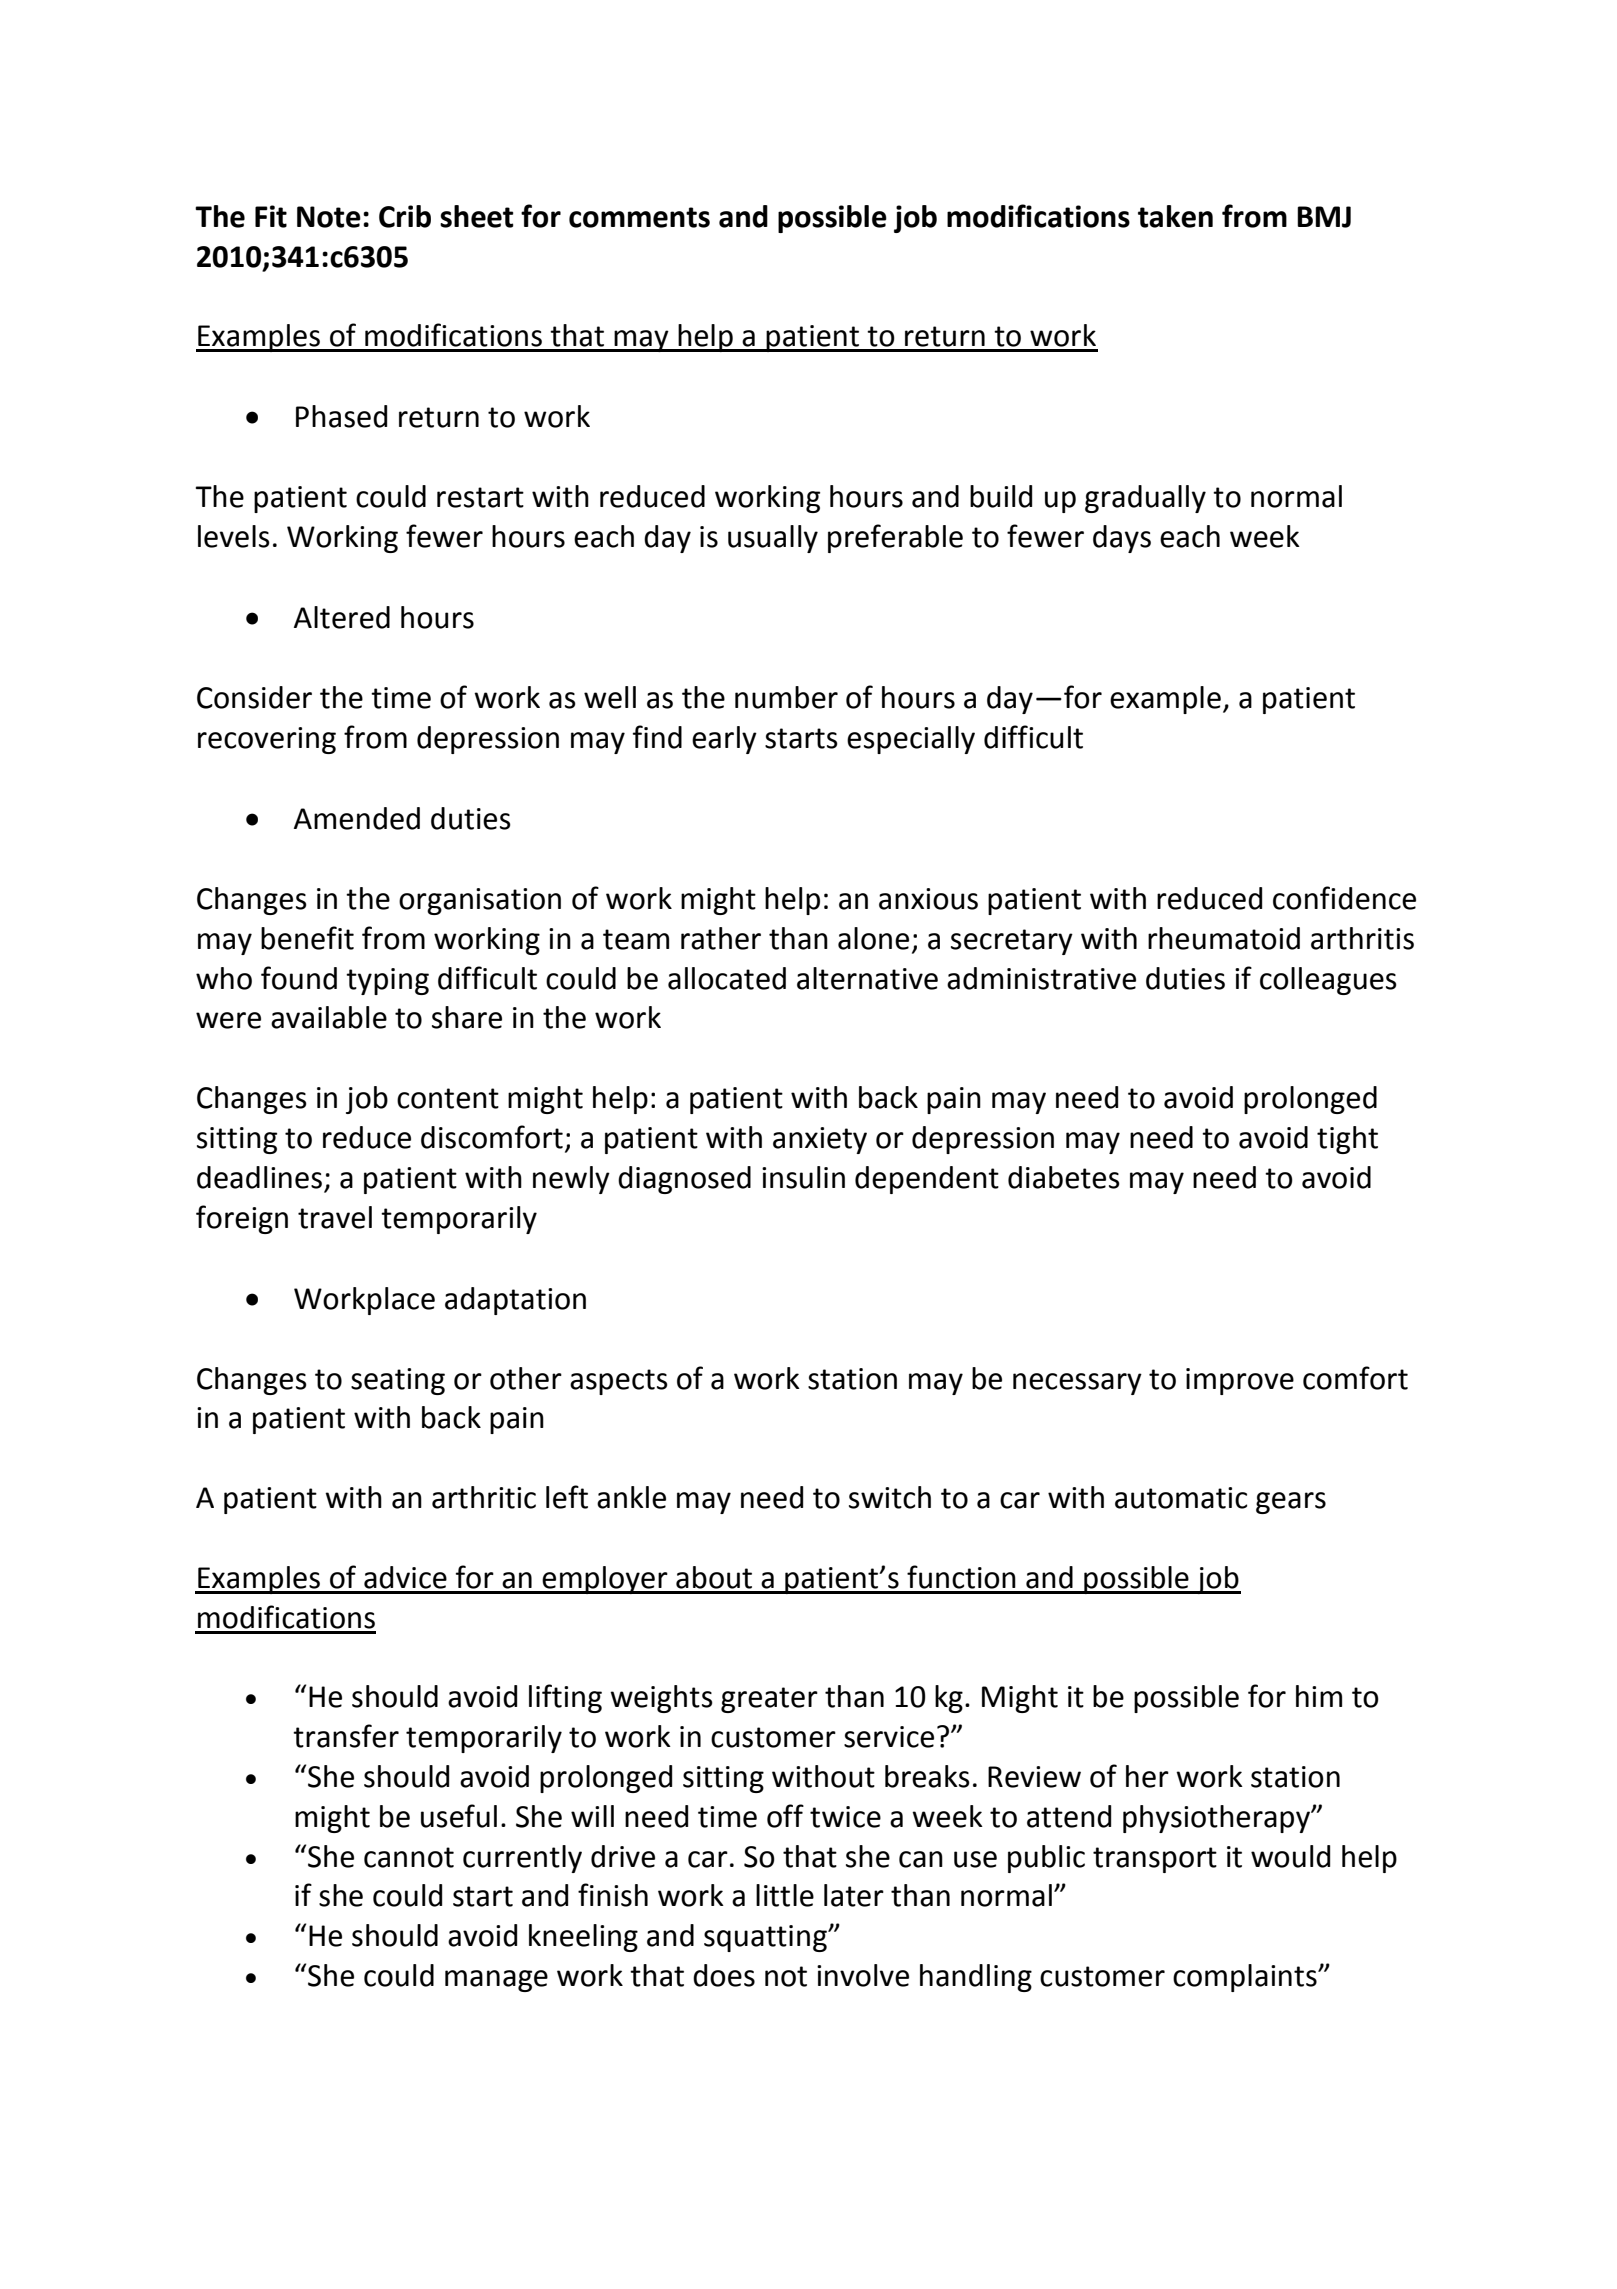  I want to click on anxiety, so click(820, 1140).
